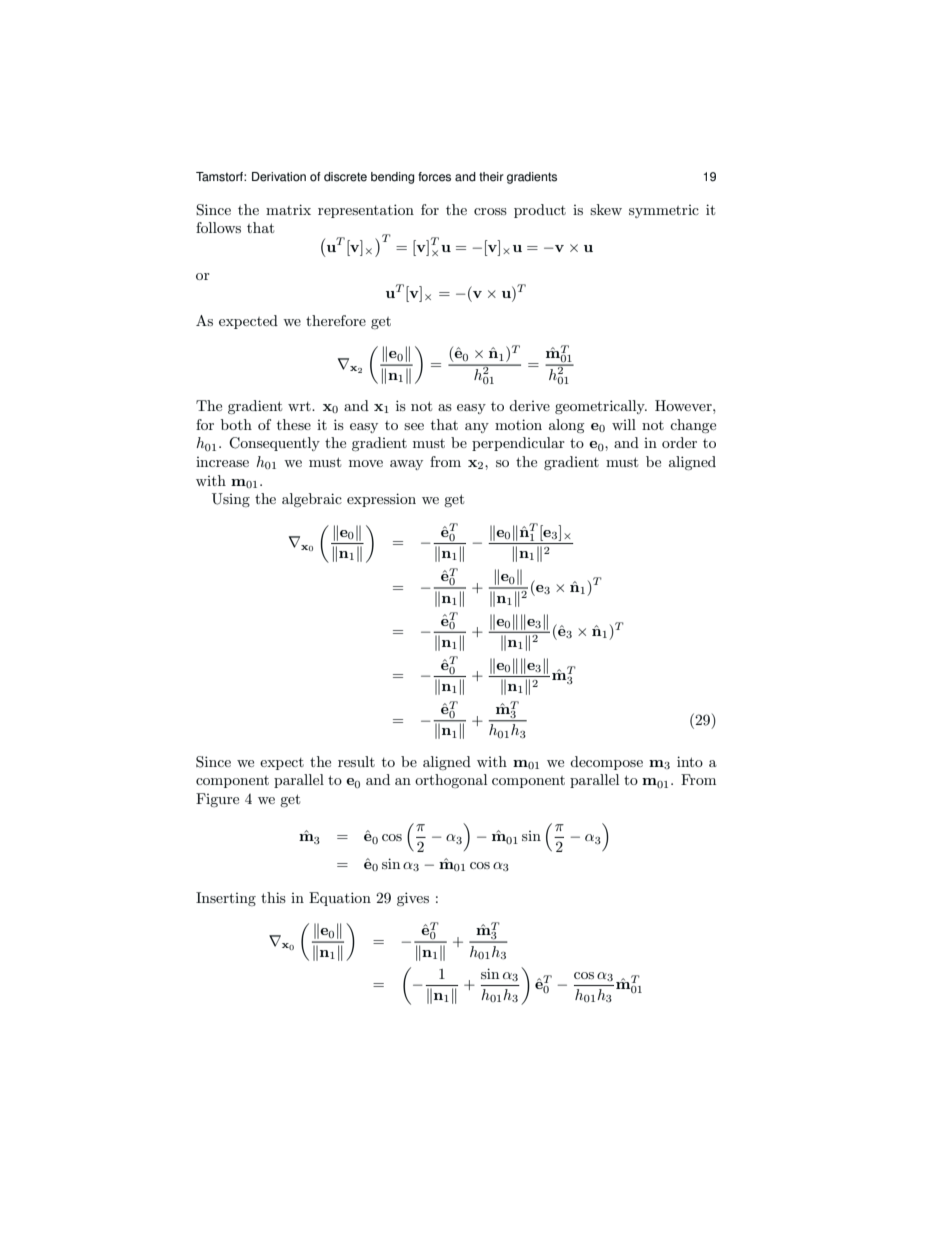  Describe the element at coordinates (434, 177) in the screenshot. I see `forces` at that location.
